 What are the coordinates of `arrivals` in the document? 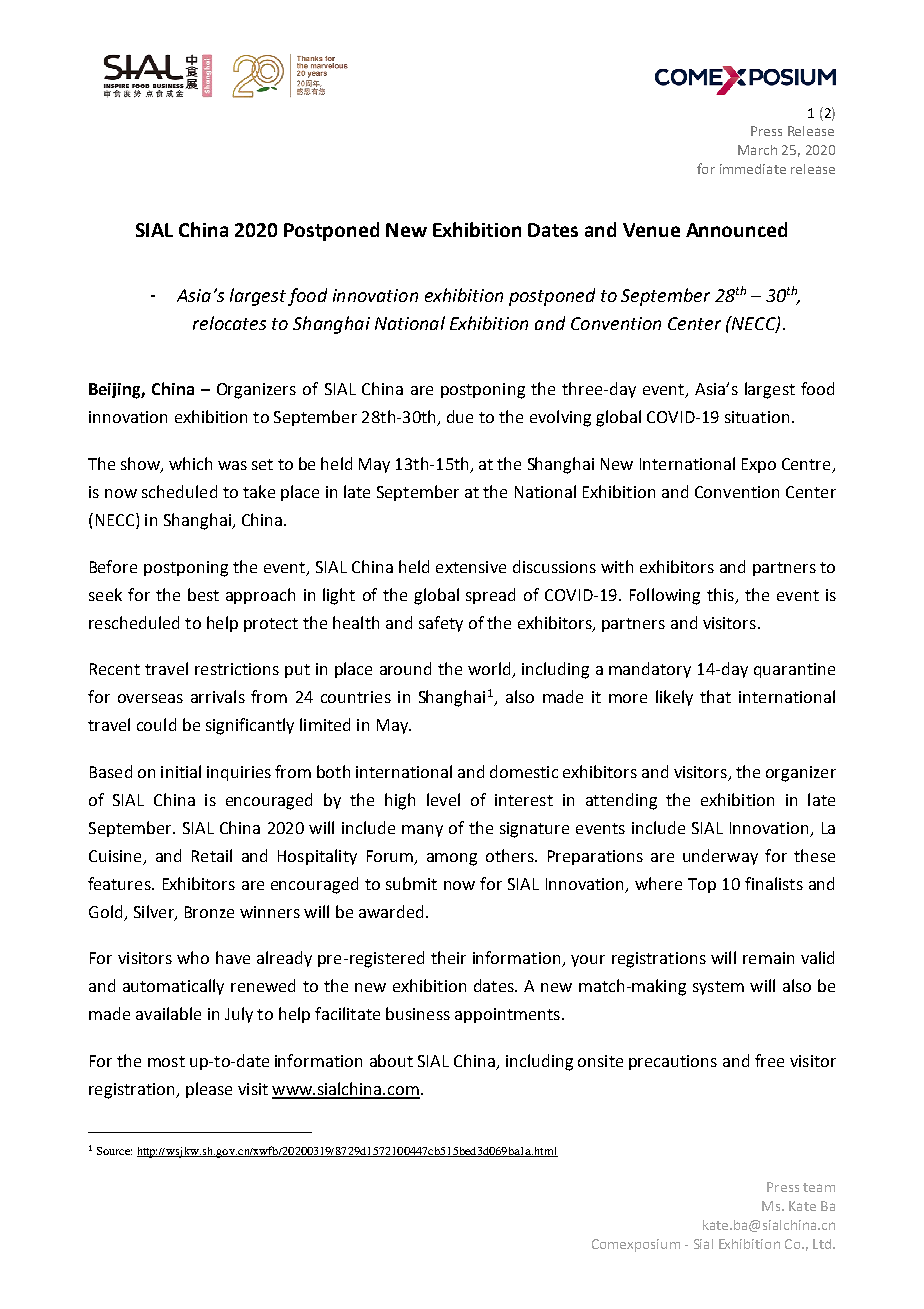 It's located at (218, 696).
